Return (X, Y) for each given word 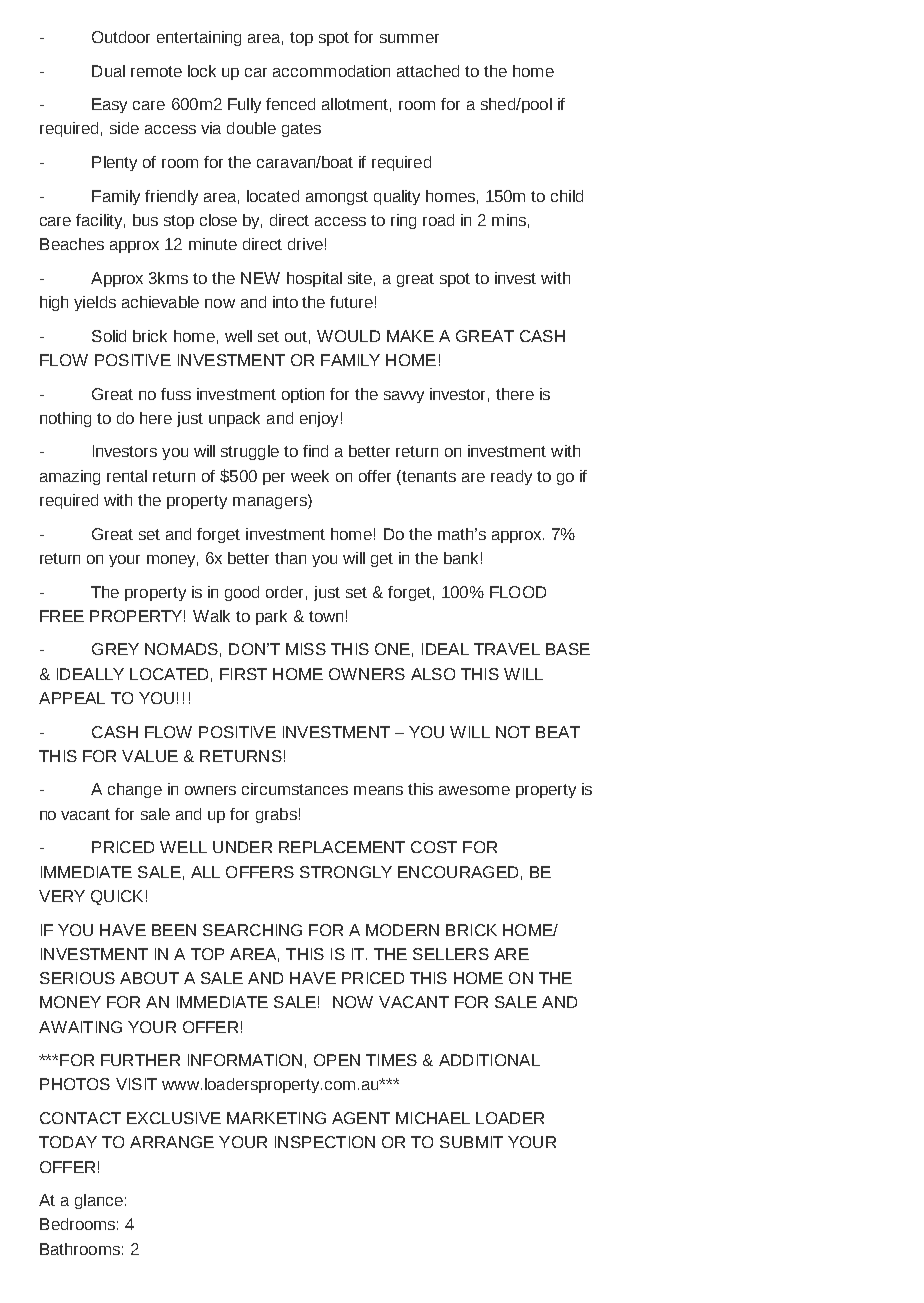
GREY (115, 649)
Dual (108, 71)
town (326, 616)
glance (99, 1201)
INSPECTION (325, 1142)
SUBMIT (471, 1142)
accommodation (331, 71)
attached (428, 71)
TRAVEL (507, 649)
